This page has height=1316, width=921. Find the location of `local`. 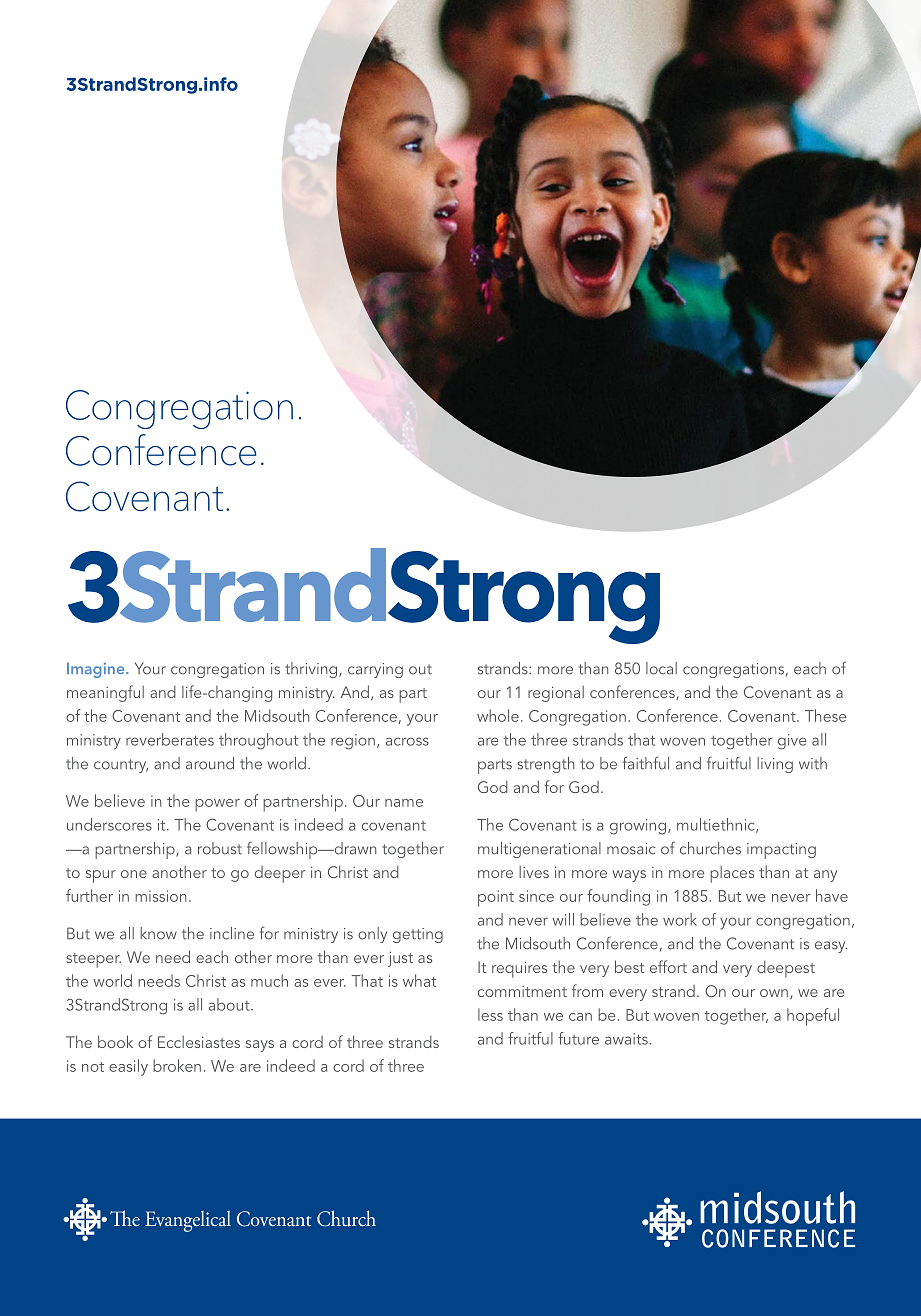

local is located at coordinates (661, 668).
